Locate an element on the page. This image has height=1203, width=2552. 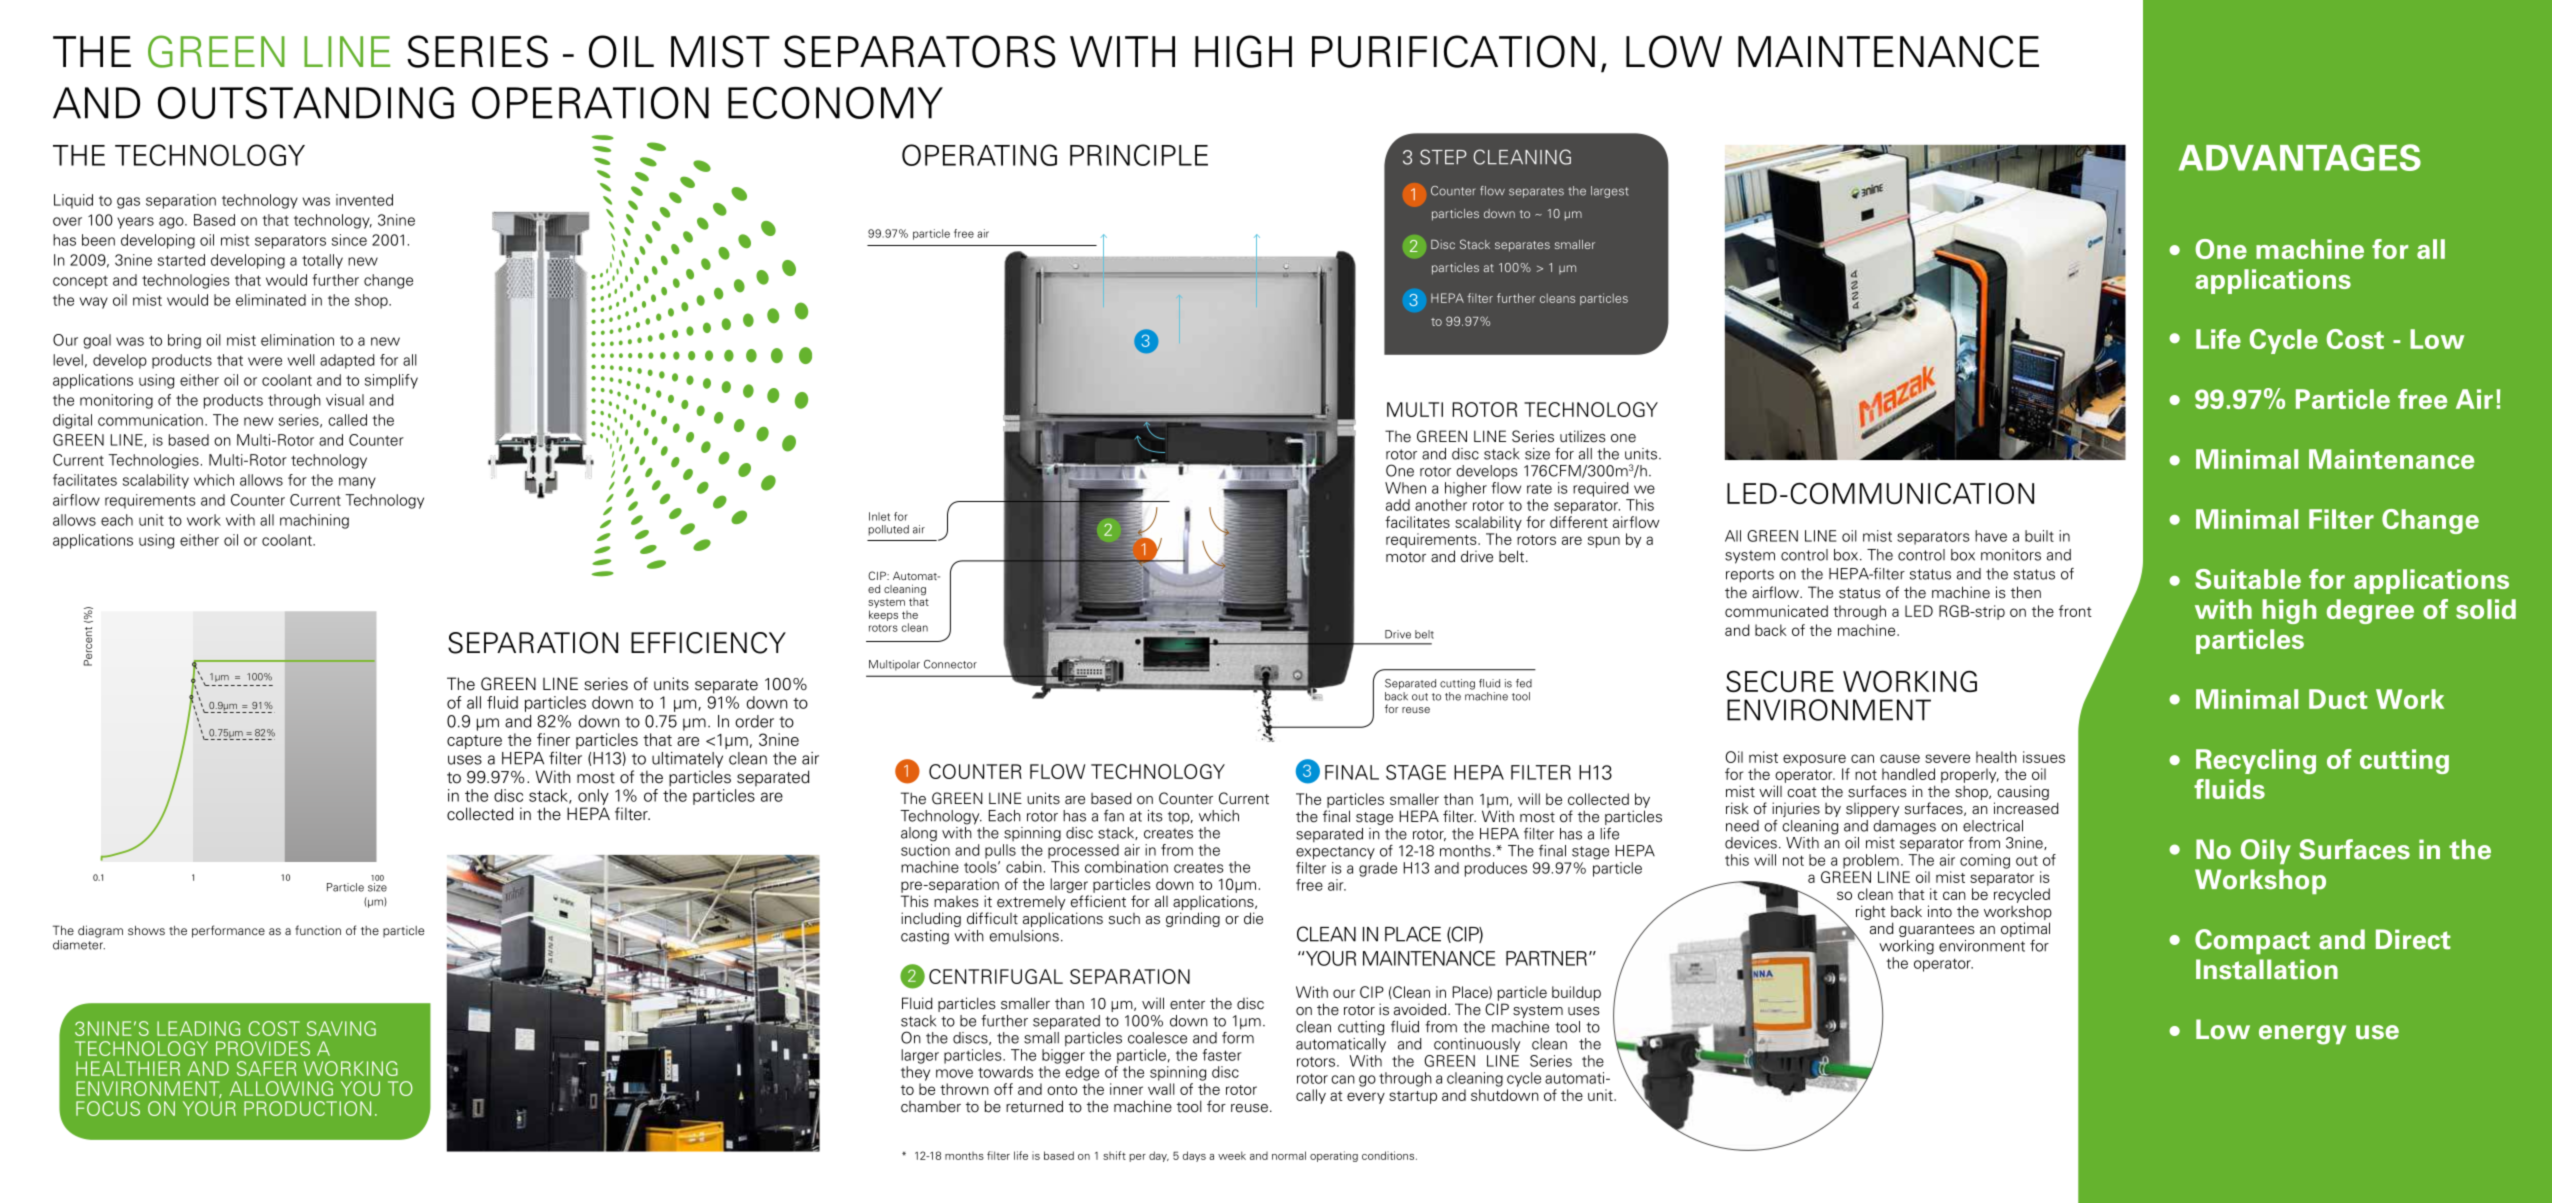
ALLOWING is located at coordinates (281, 1088).
